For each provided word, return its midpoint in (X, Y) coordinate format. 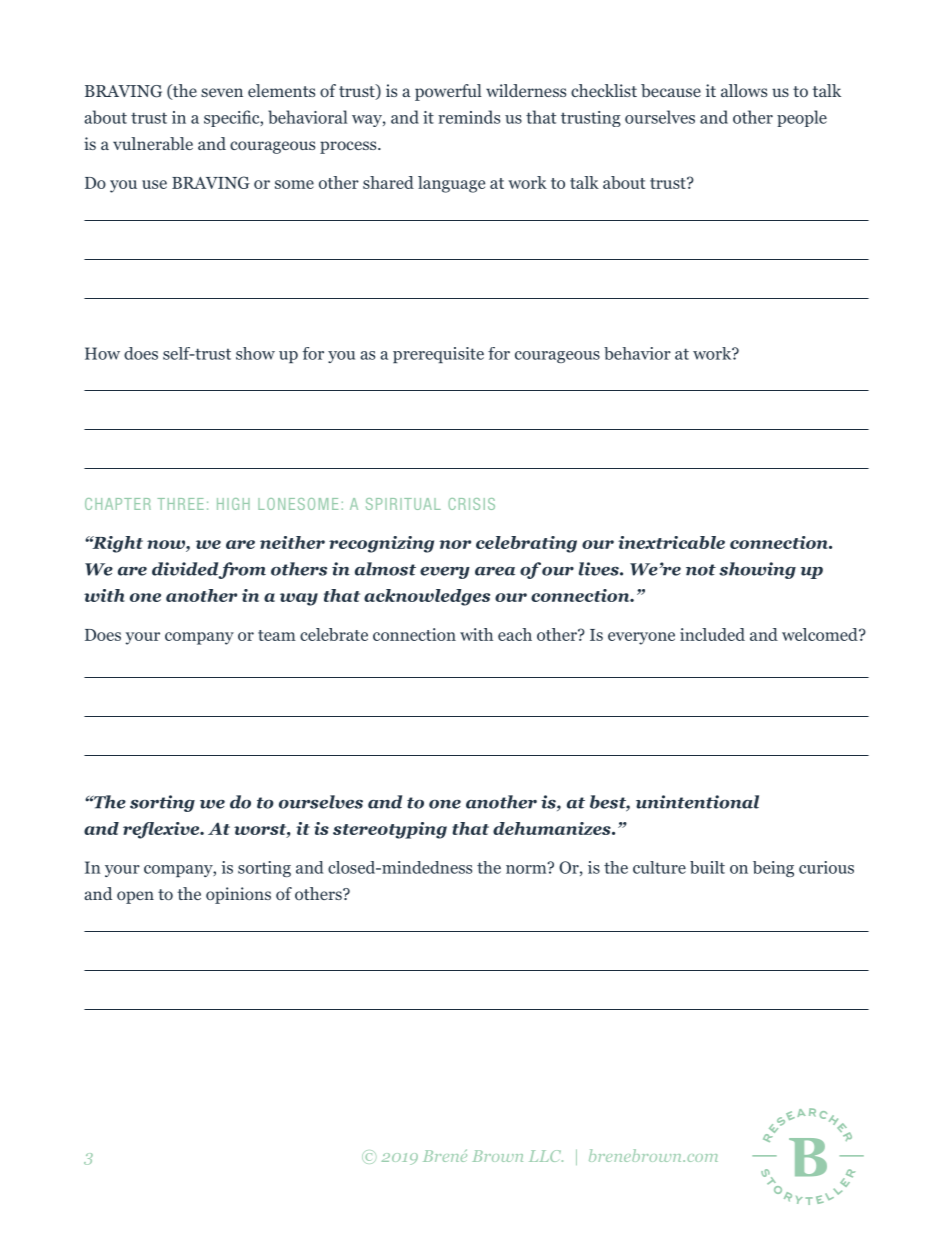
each (515, 634)
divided (185, 570)
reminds (469, 117)
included (712, 634)
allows (744, 90)
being (773, 869)
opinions (238, 895)
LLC (546, 1156)
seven (222, 92)
